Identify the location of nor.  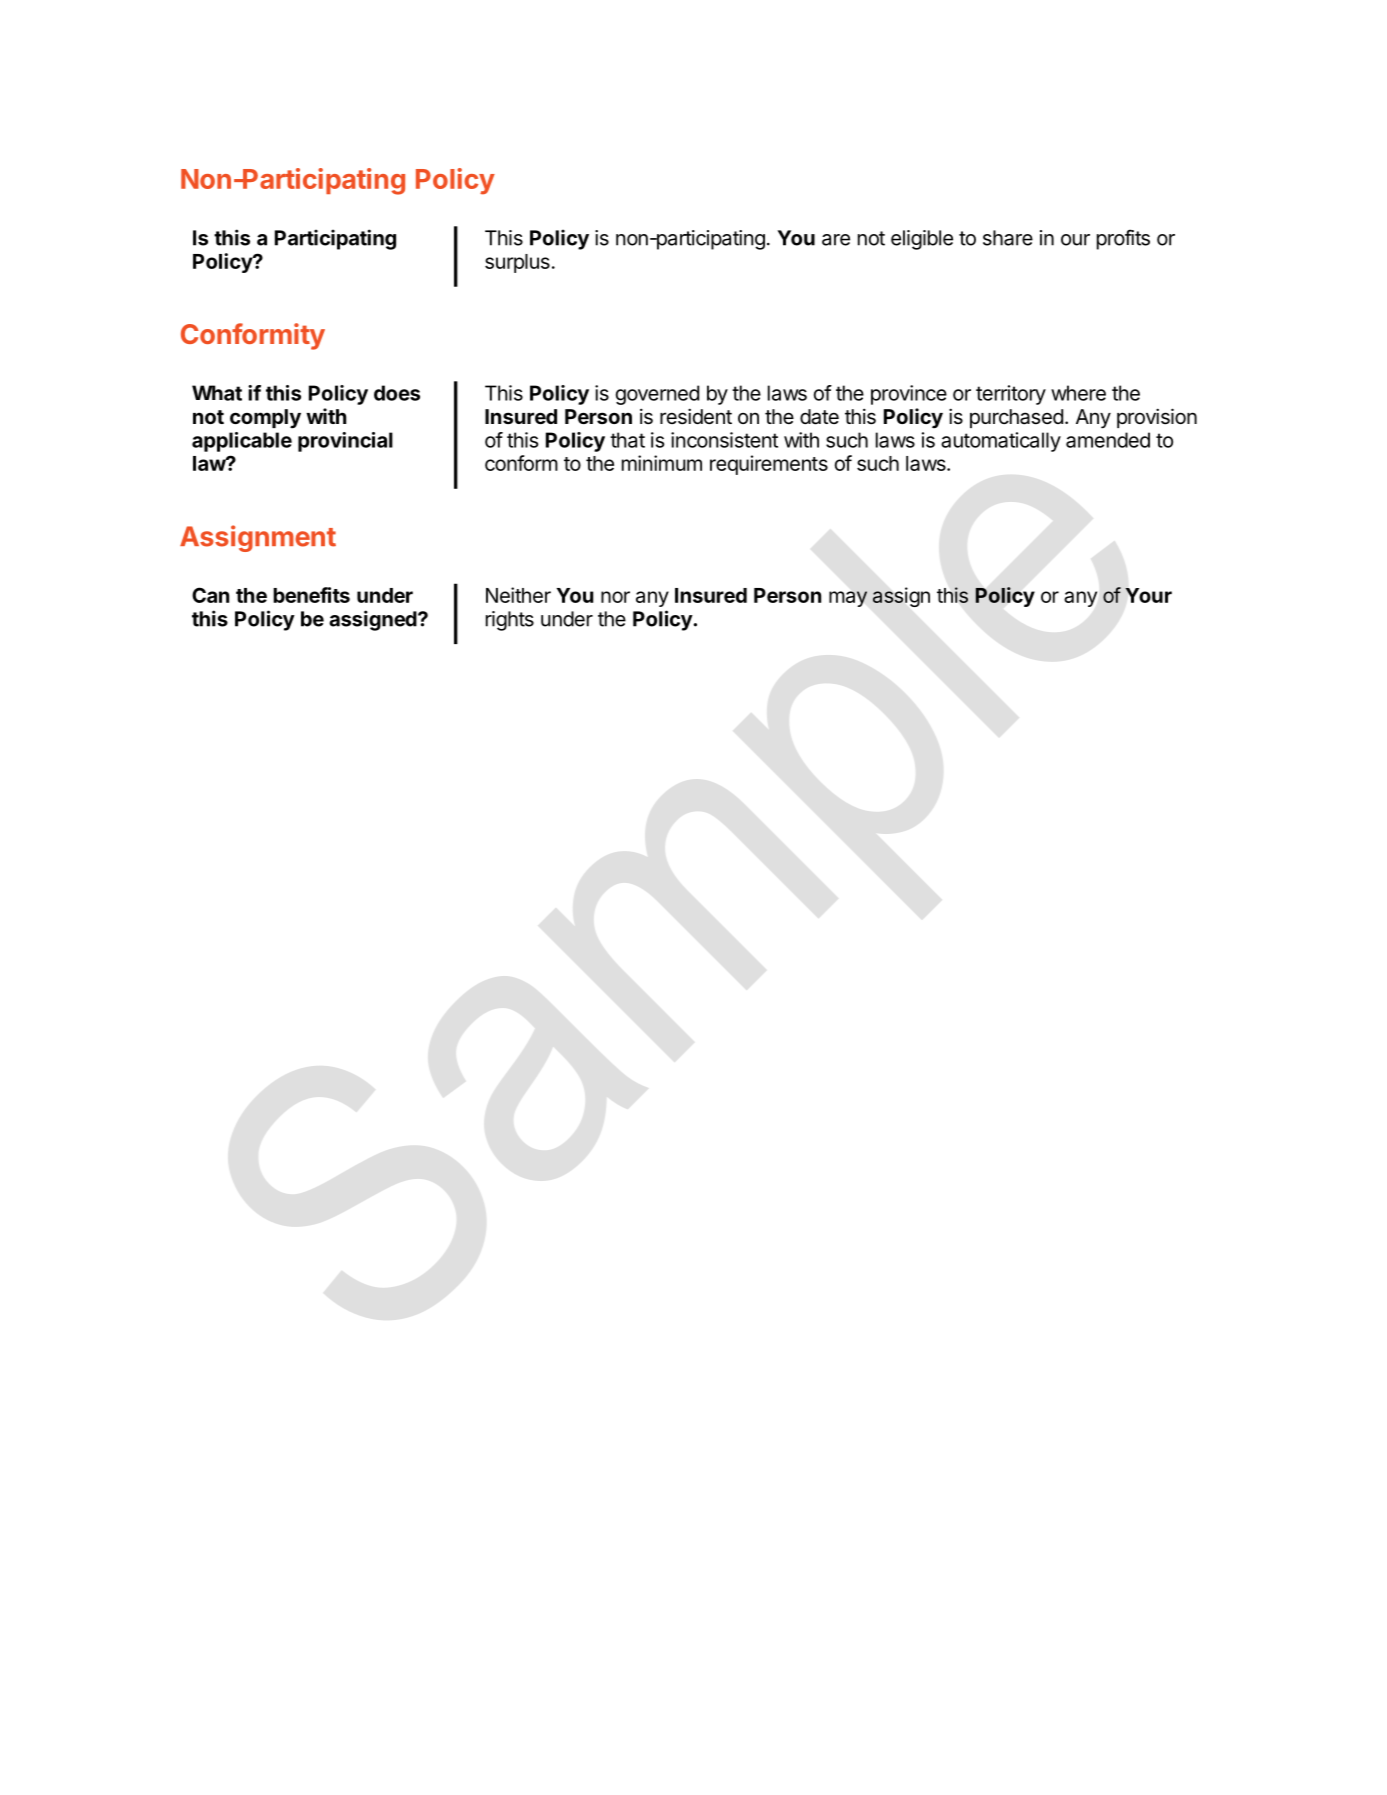
(615, 597).
